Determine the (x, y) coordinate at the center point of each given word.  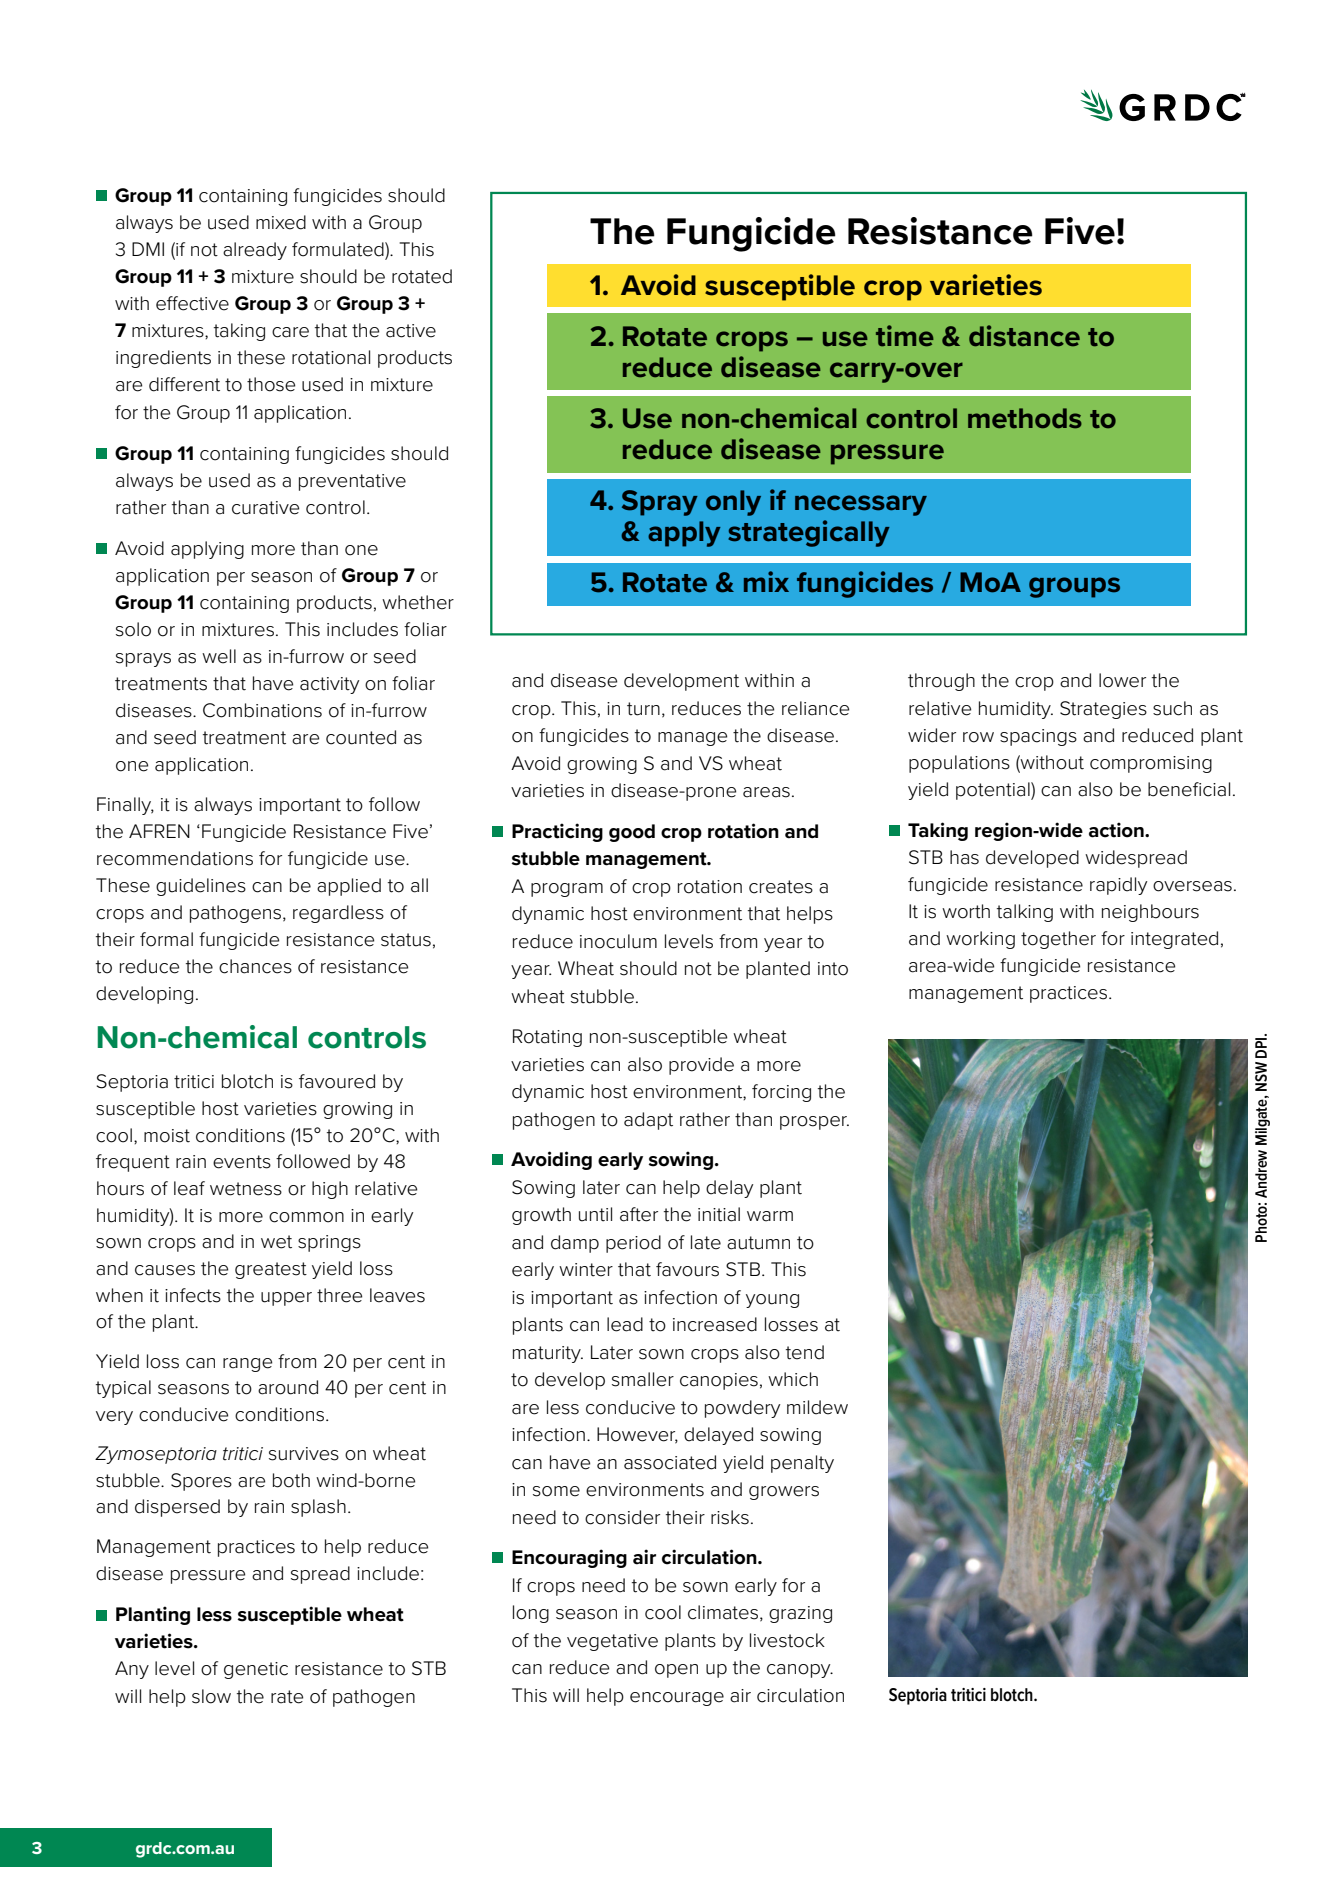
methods (1025, 418)
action (1117, 830)
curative (265, 508)
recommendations (175, 858)
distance (1024, 336)
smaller (643, 1379)
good (632, 833)
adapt (648, 1121)
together (1058, 940)
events (242, 1162)
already (255, 251)
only (733, 503)
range (247, 1365)
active (411, 331)
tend (805, 1352)
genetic (256, 1670)
